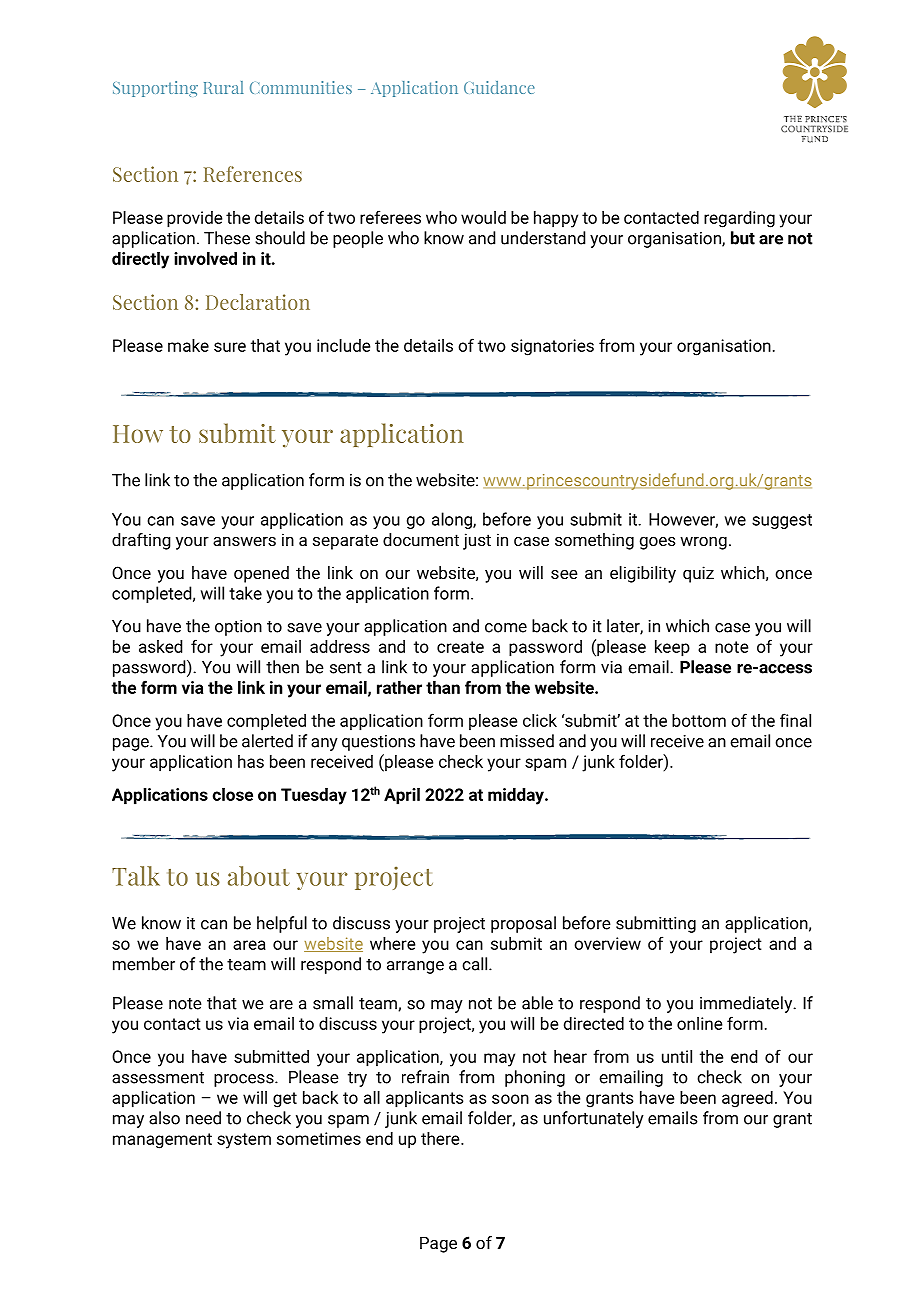 The width and height of the screenshot is (924, 1308). Describe the element at coordinates (499, 87) in the screenshot. I see `Guidance` at that location.
